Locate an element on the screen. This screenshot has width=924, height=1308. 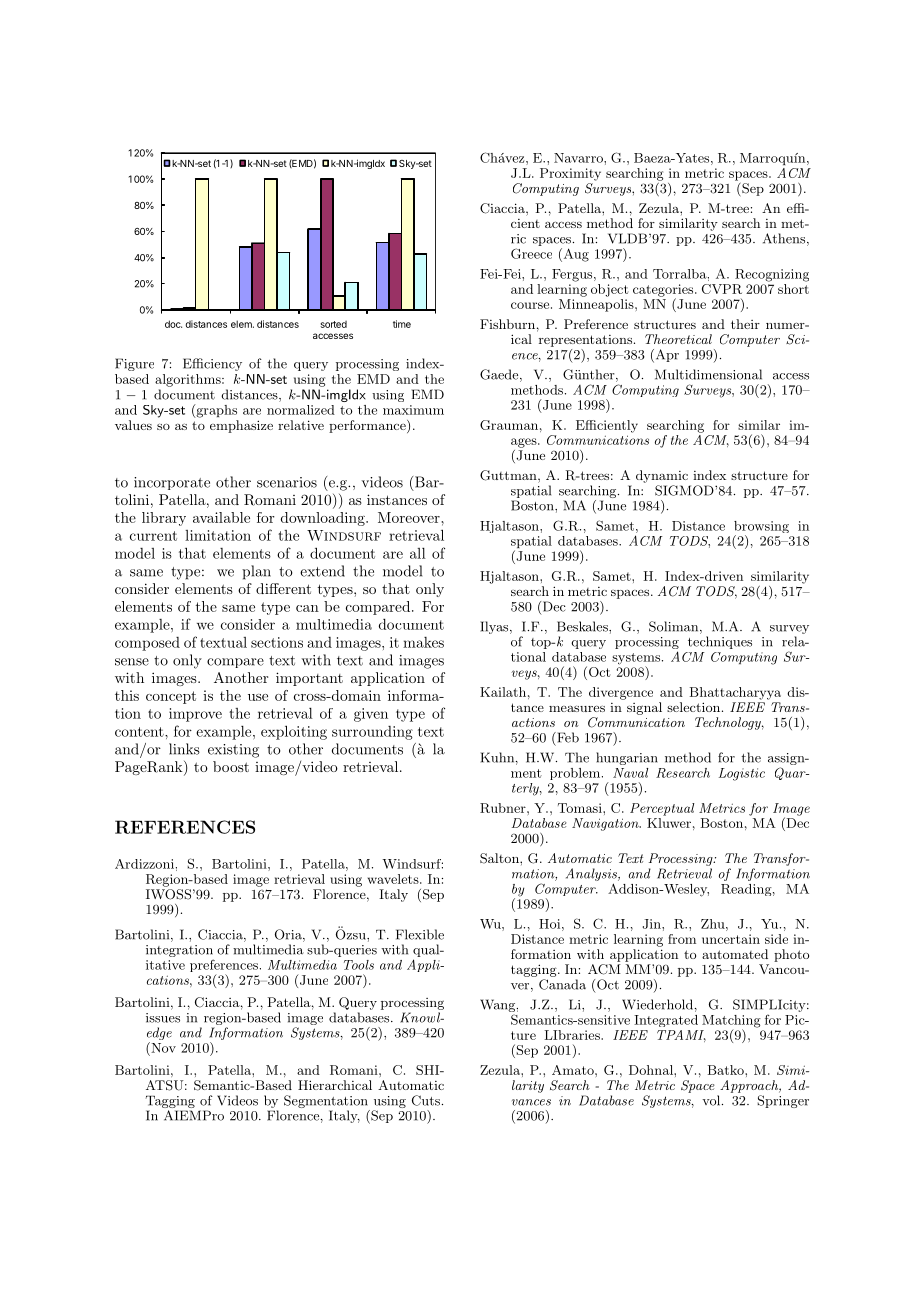
Cuts is located at coordinates (426, 1100).
